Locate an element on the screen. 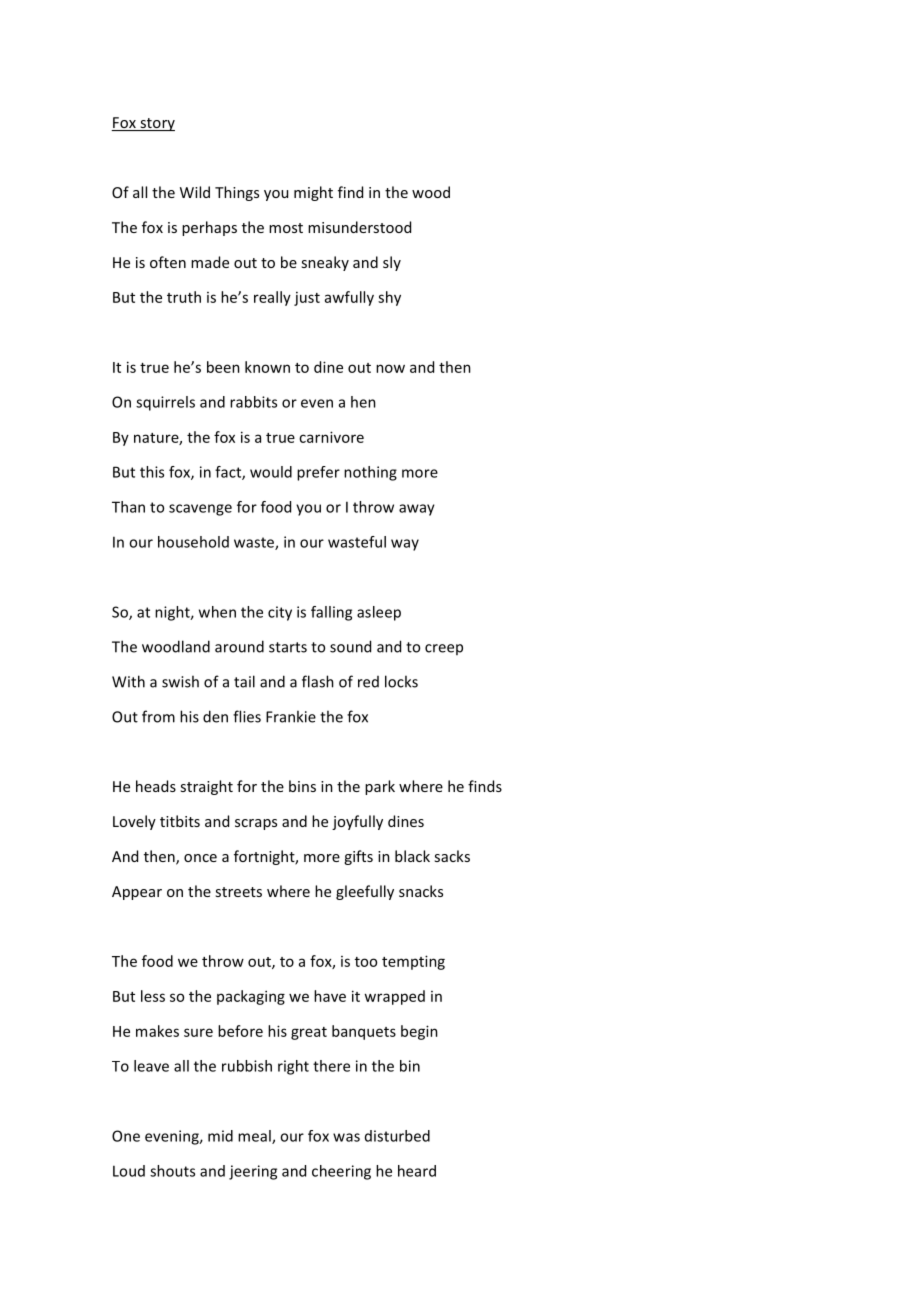 This screenshot has height=1308, width=924. this is located at coordinates (152, 472).
